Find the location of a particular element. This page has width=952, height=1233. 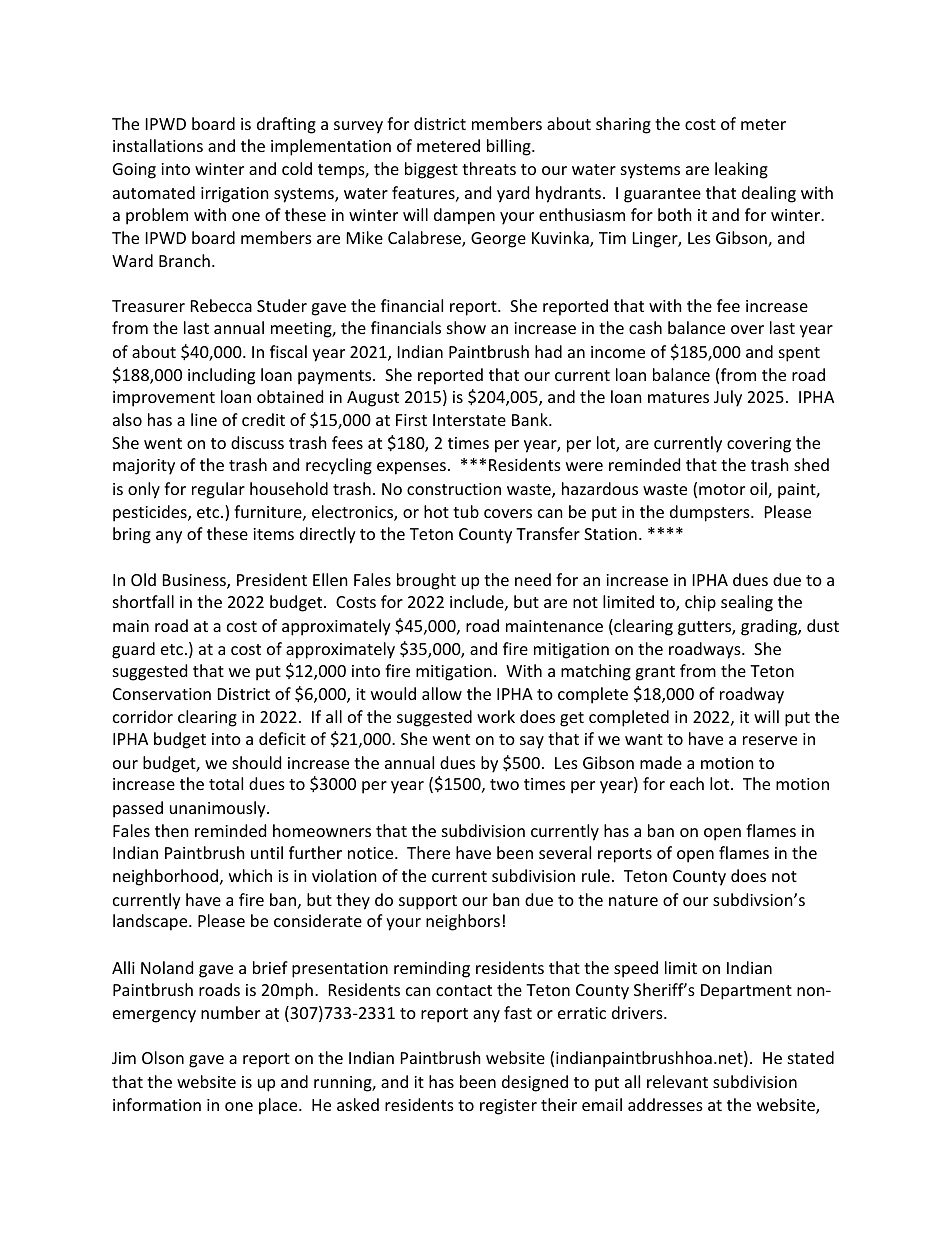

reserve is located at coordinates (770, 740).
